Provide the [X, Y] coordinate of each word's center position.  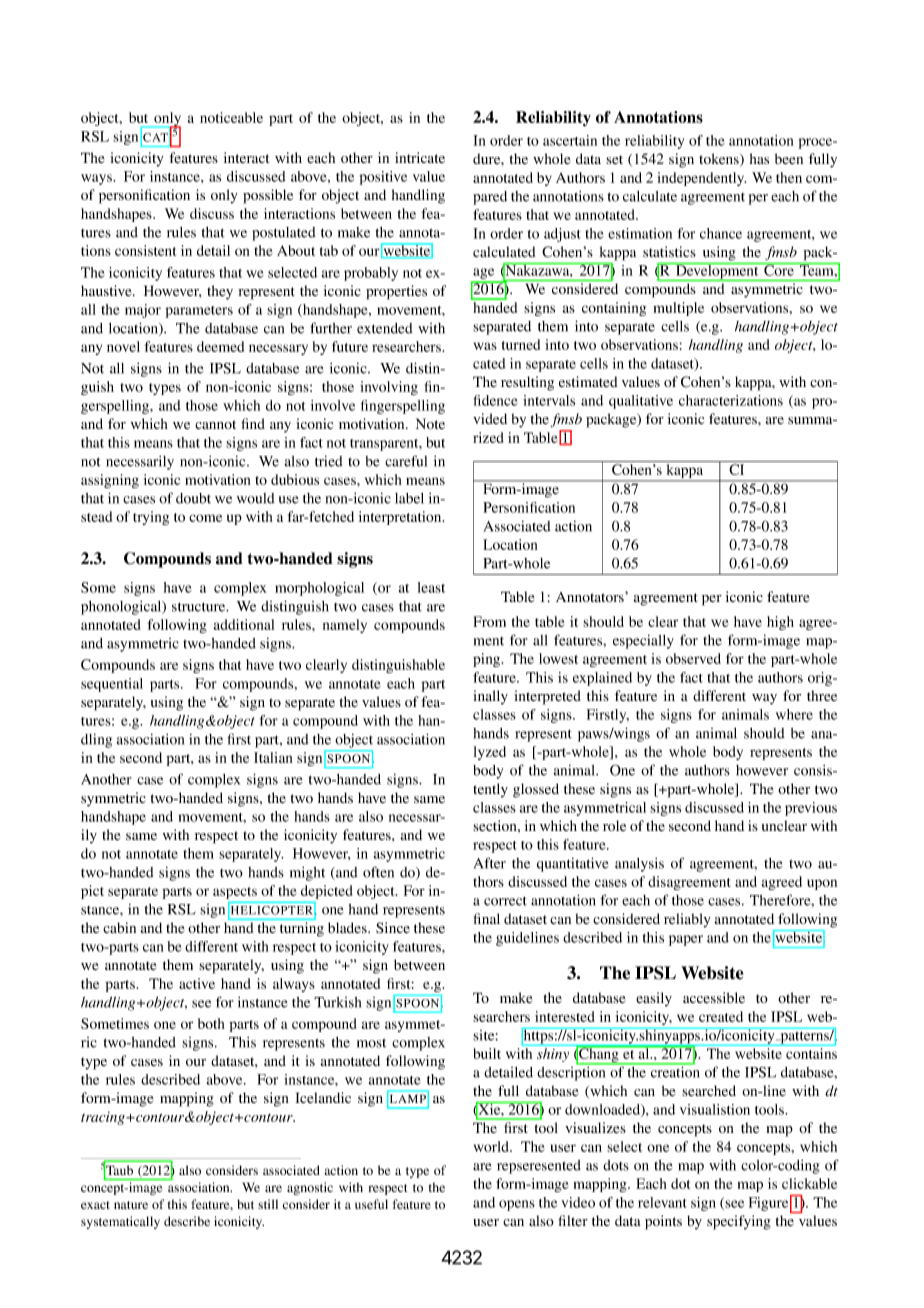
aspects [235, 893]
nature [131, 1205]
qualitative [641, 402]
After [490, 863]
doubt [193, 498]
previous [811, 809]
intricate [420, 157]
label [409, 498]
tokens [720, 160]
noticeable [231, 117]
